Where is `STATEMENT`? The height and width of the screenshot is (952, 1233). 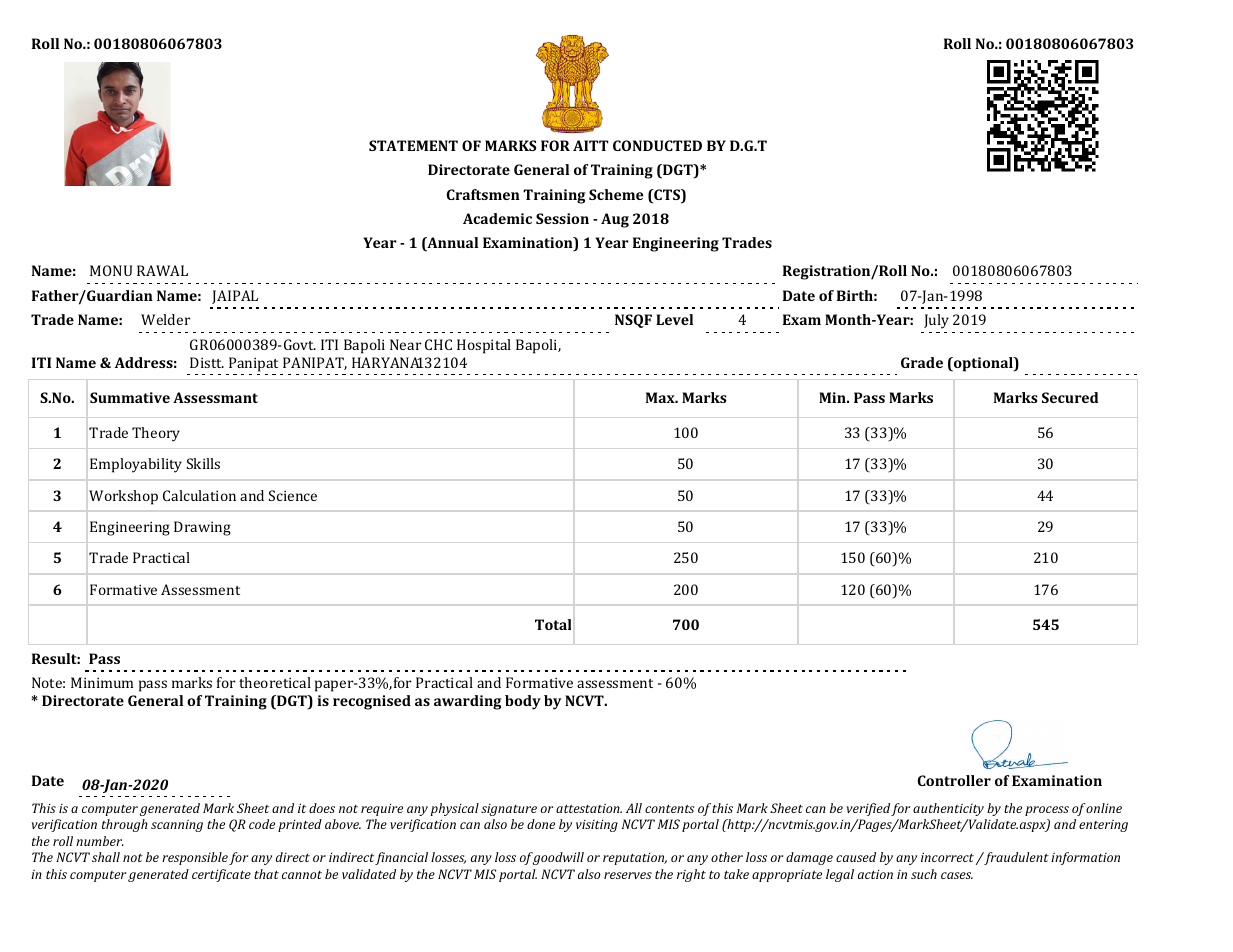
STATEMENT is located at coordinates (413, 145).
